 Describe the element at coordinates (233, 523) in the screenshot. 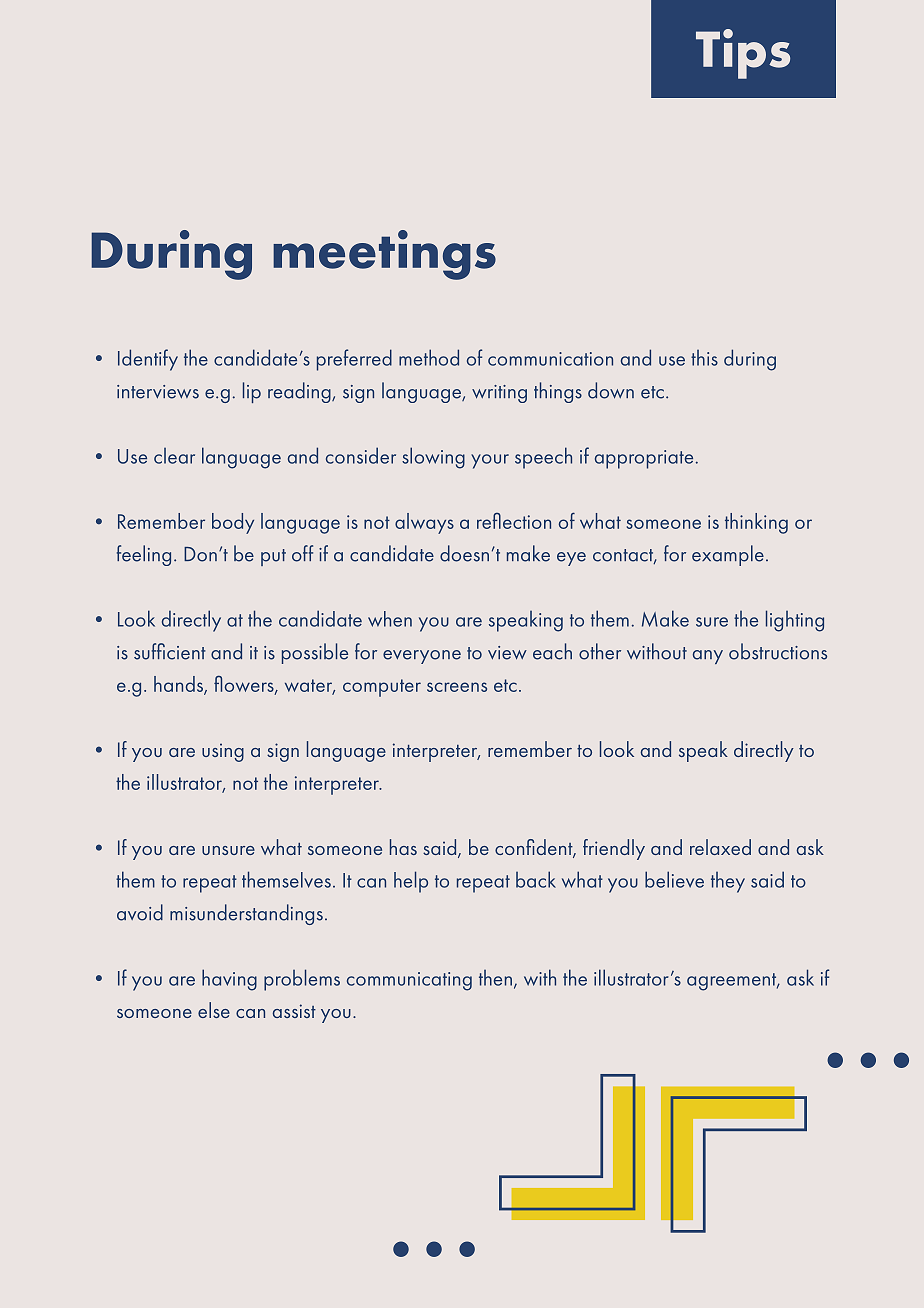

I see `body` at that location.
